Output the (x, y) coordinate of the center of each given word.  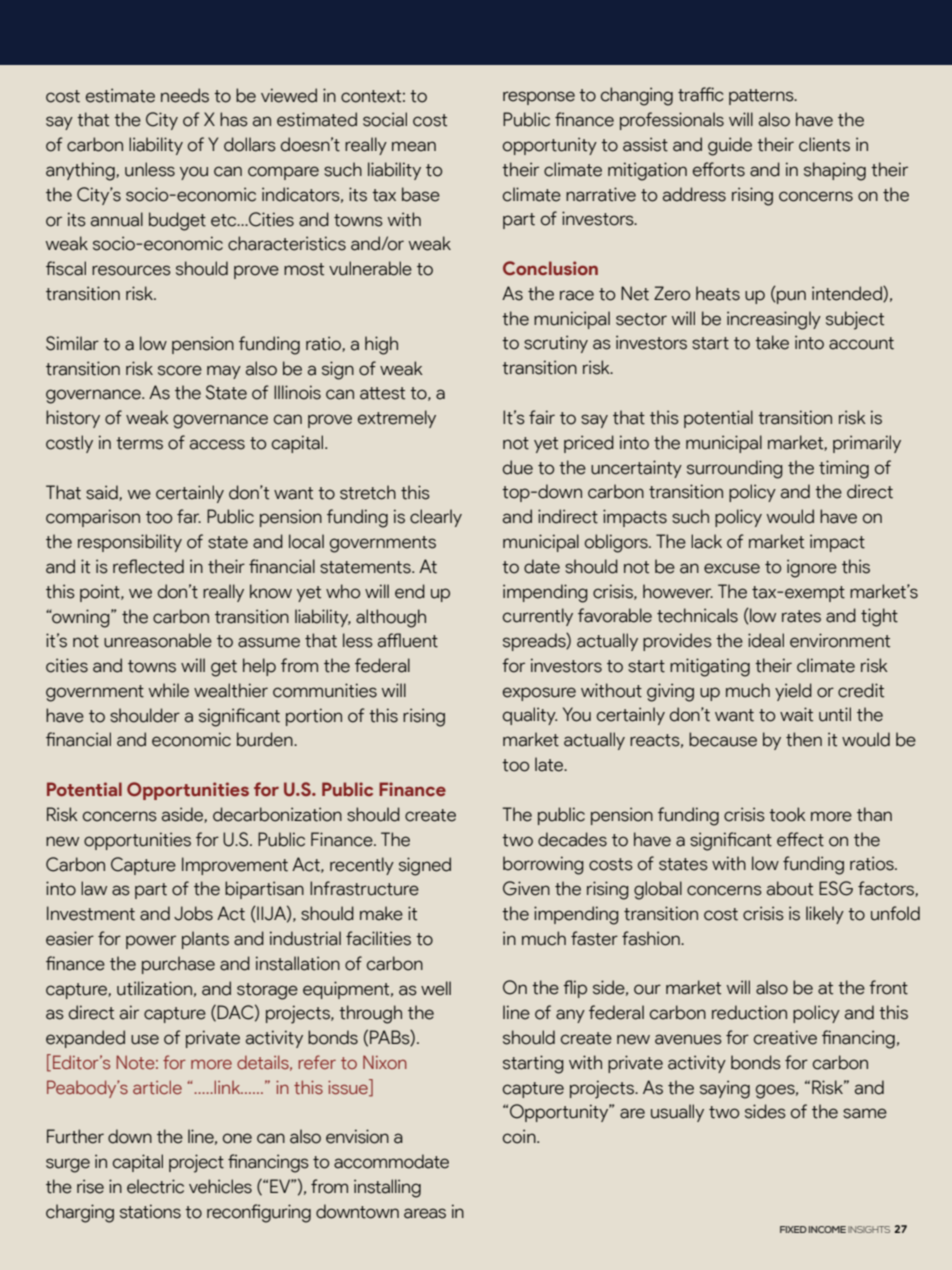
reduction (749, 1012)
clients (824, 144)
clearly (436, 518)
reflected (148, 566)
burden (266, 739)
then (804, 739)
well (436, 988)
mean (414, 146)
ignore (812, 568)
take (772, 342)
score (180, 370)
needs (185, 95)
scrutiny (556, 344)
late (550, 764)
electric (155, 1186)
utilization (154, 988)
